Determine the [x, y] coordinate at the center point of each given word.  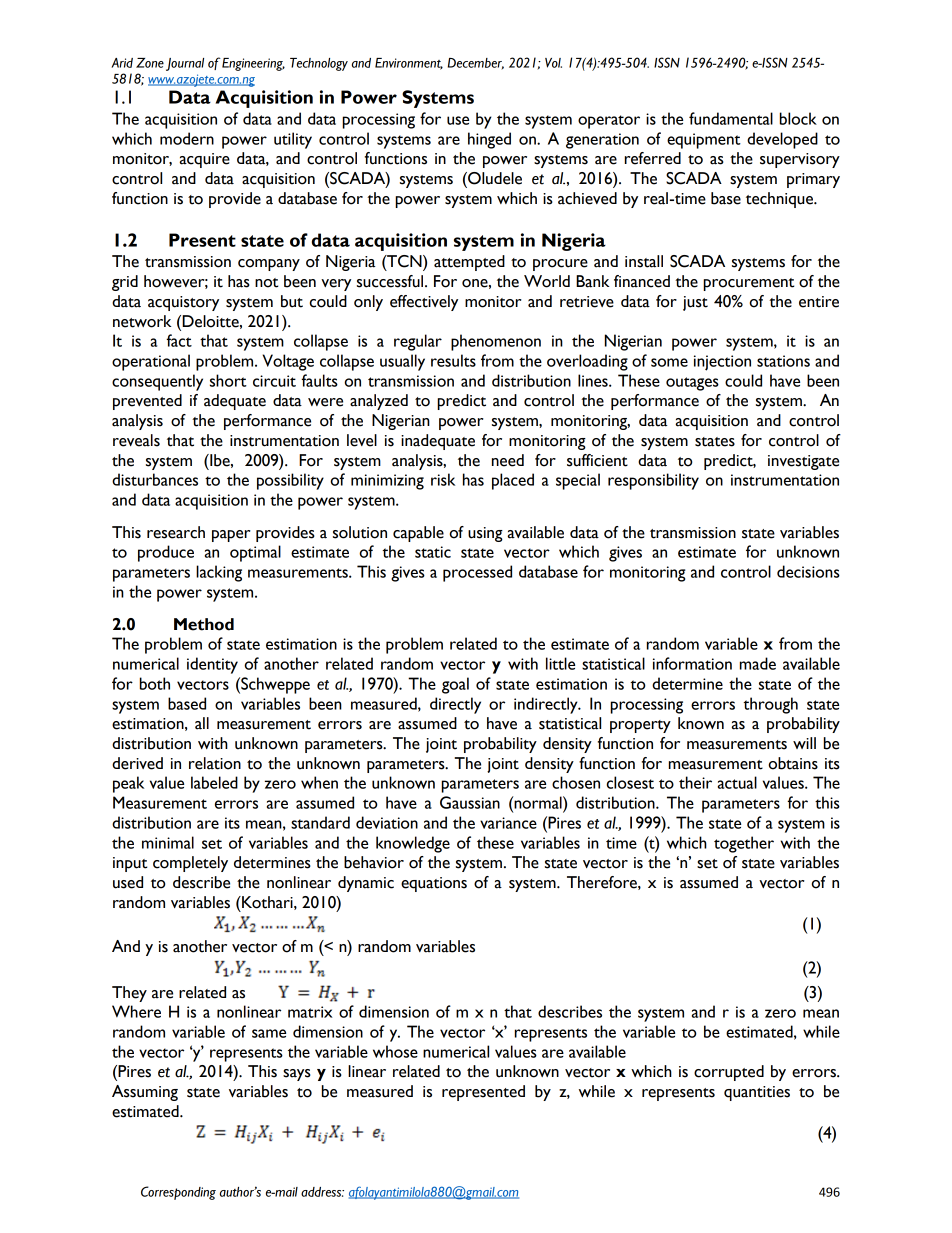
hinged [489, 140]
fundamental [731, 118]
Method [204, 624]
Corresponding [178, 1193]
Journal [185, 64]
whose [395, 1051]
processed [477, 573]
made [758, 663]
